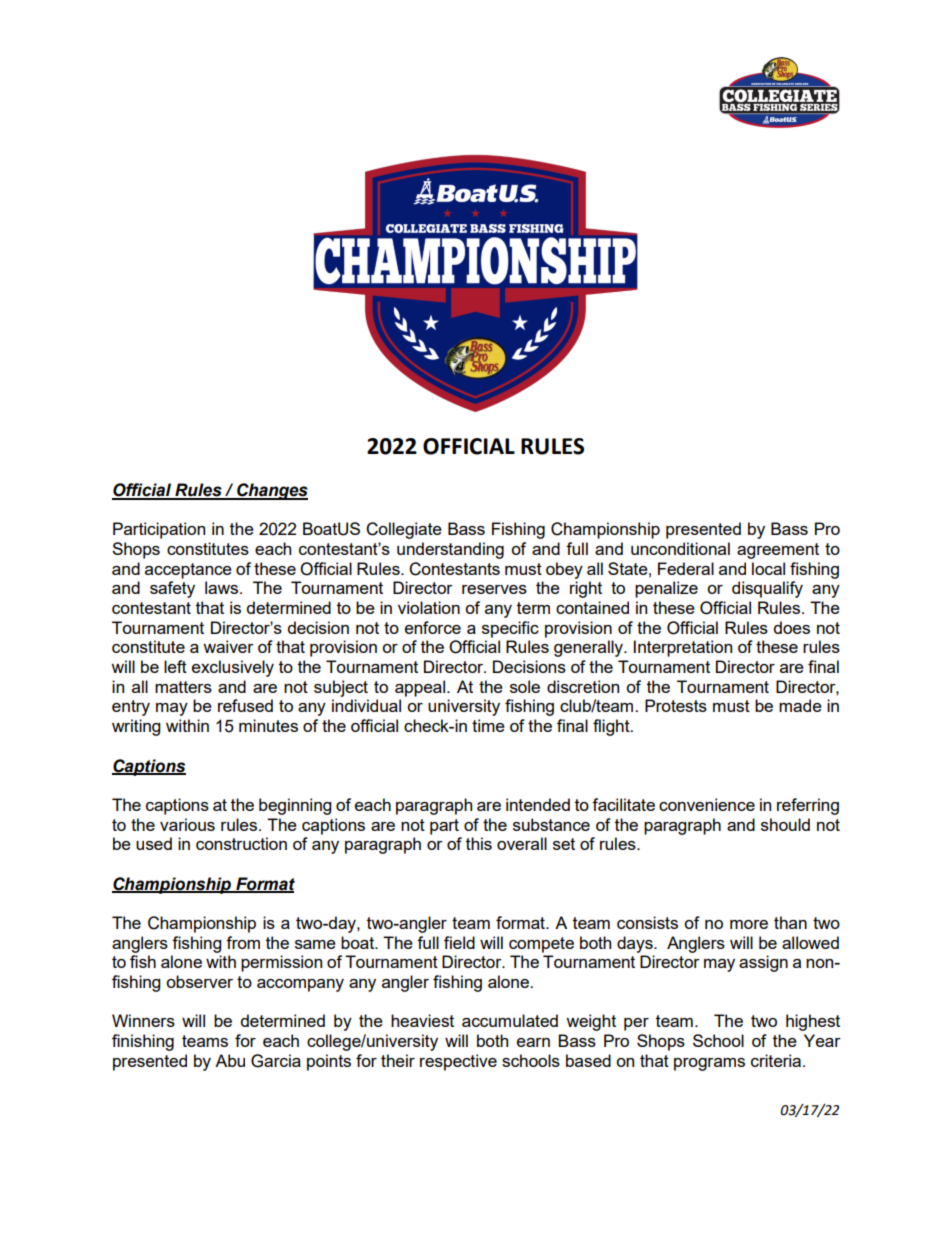 This image has width=952, height=1233. Describe the element at coordinates (777, 1060) in the image. I see `criteria` at that location.
